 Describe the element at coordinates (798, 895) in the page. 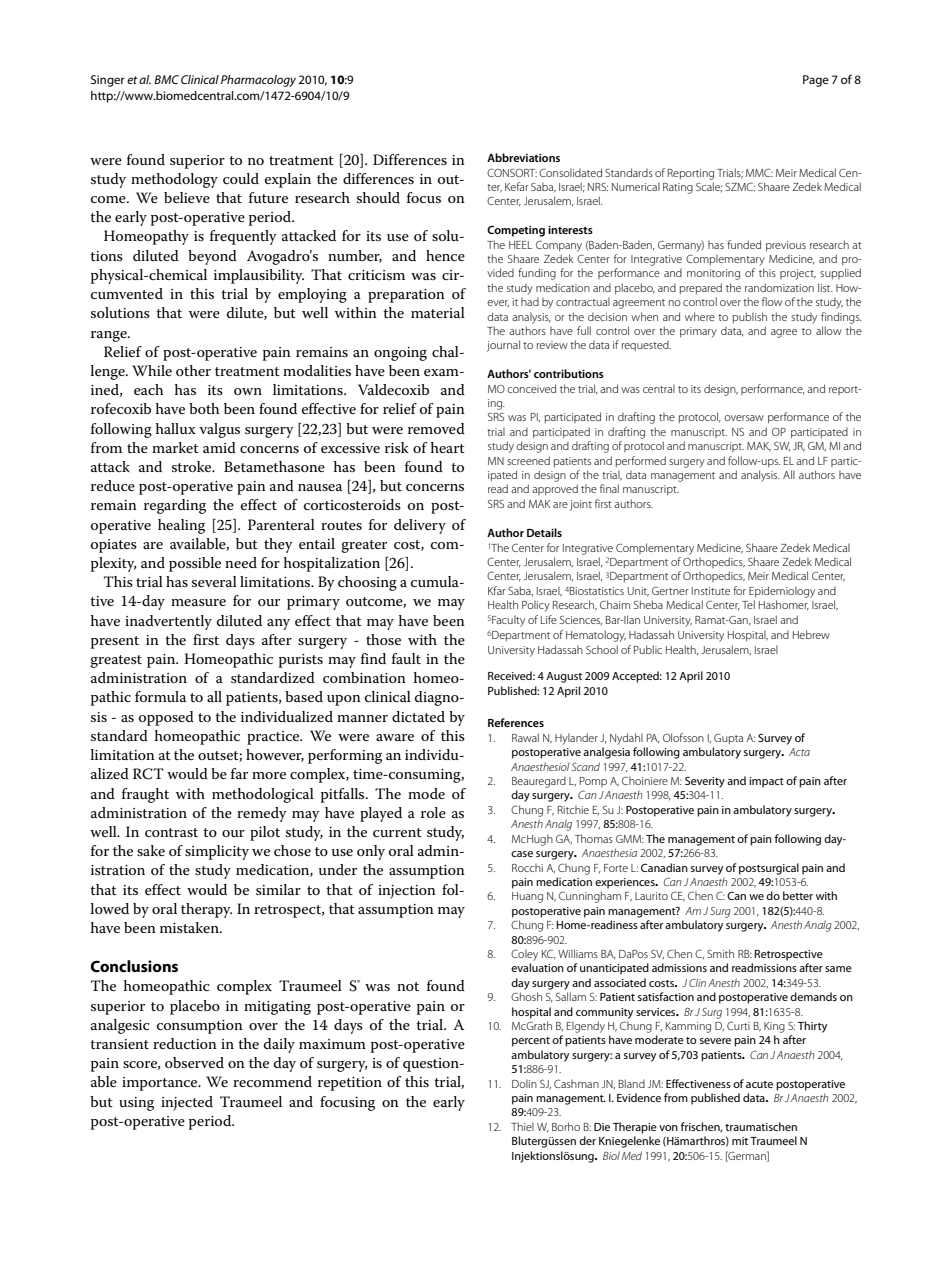

I see `better` at that location.
